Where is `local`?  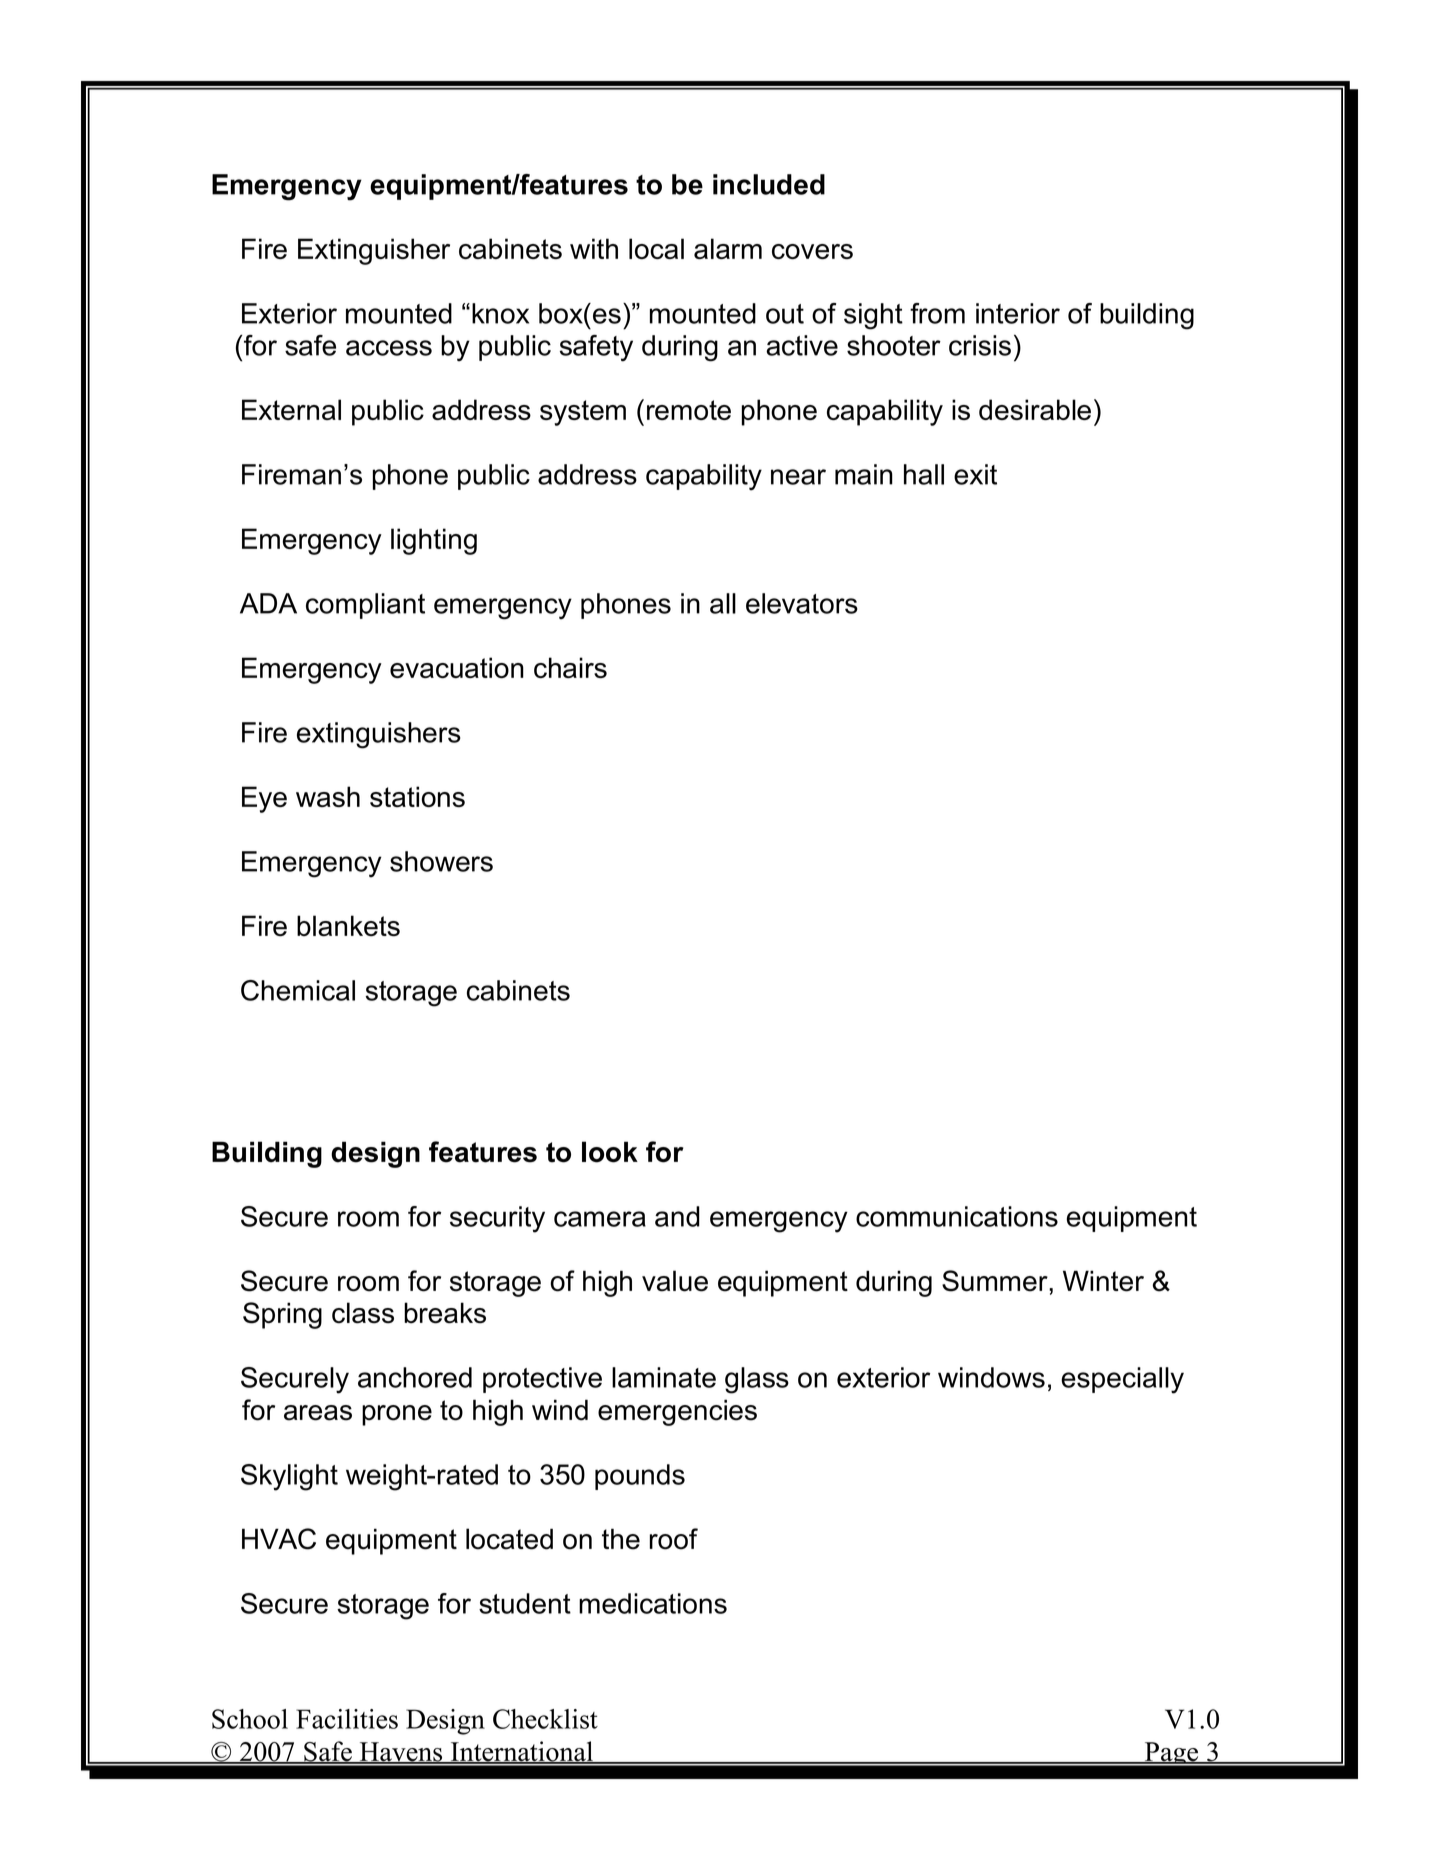
local is located at coordinates (656, 248).
